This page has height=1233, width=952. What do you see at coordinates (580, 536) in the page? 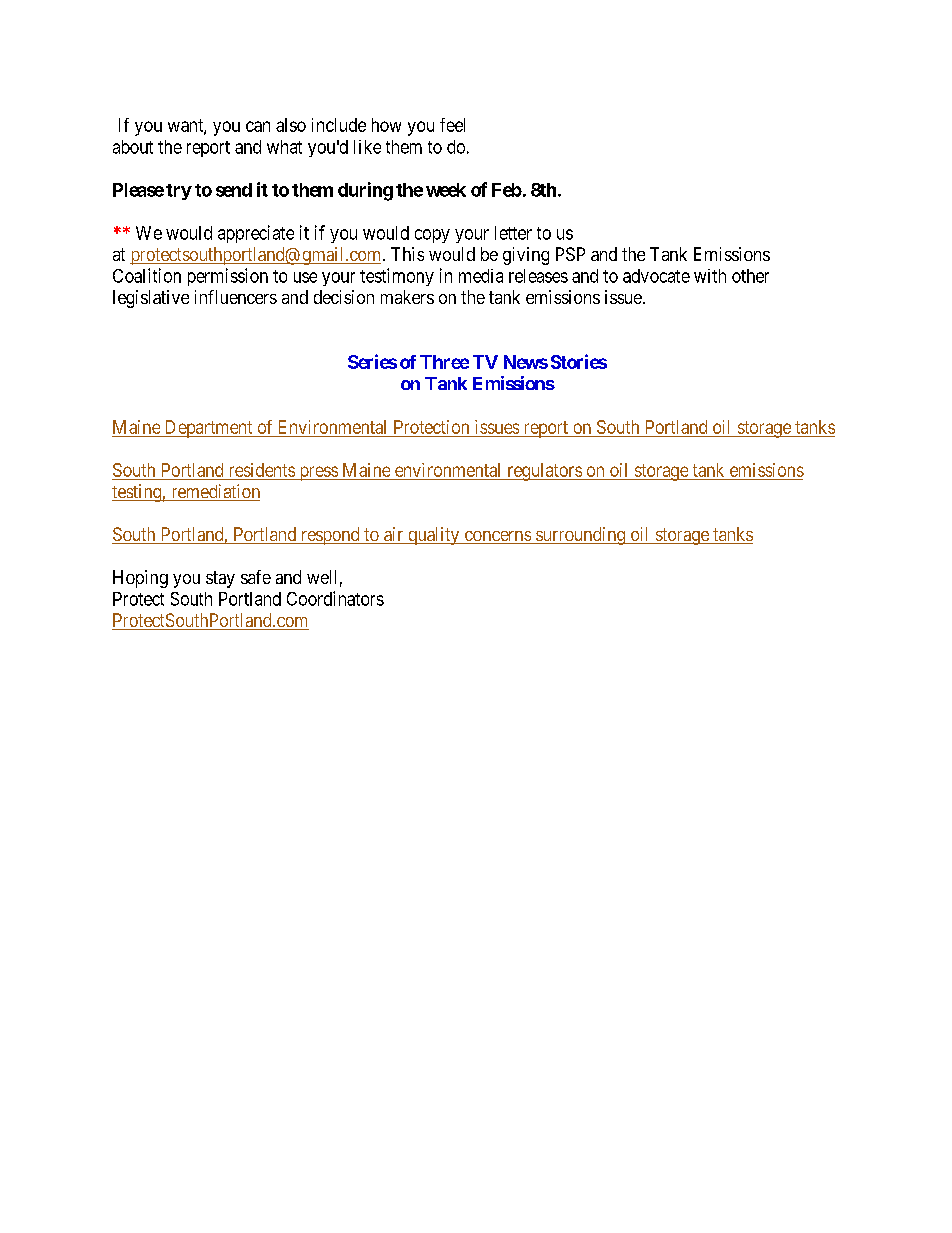
I see `surrounding` at bounding box center [580, 536].
